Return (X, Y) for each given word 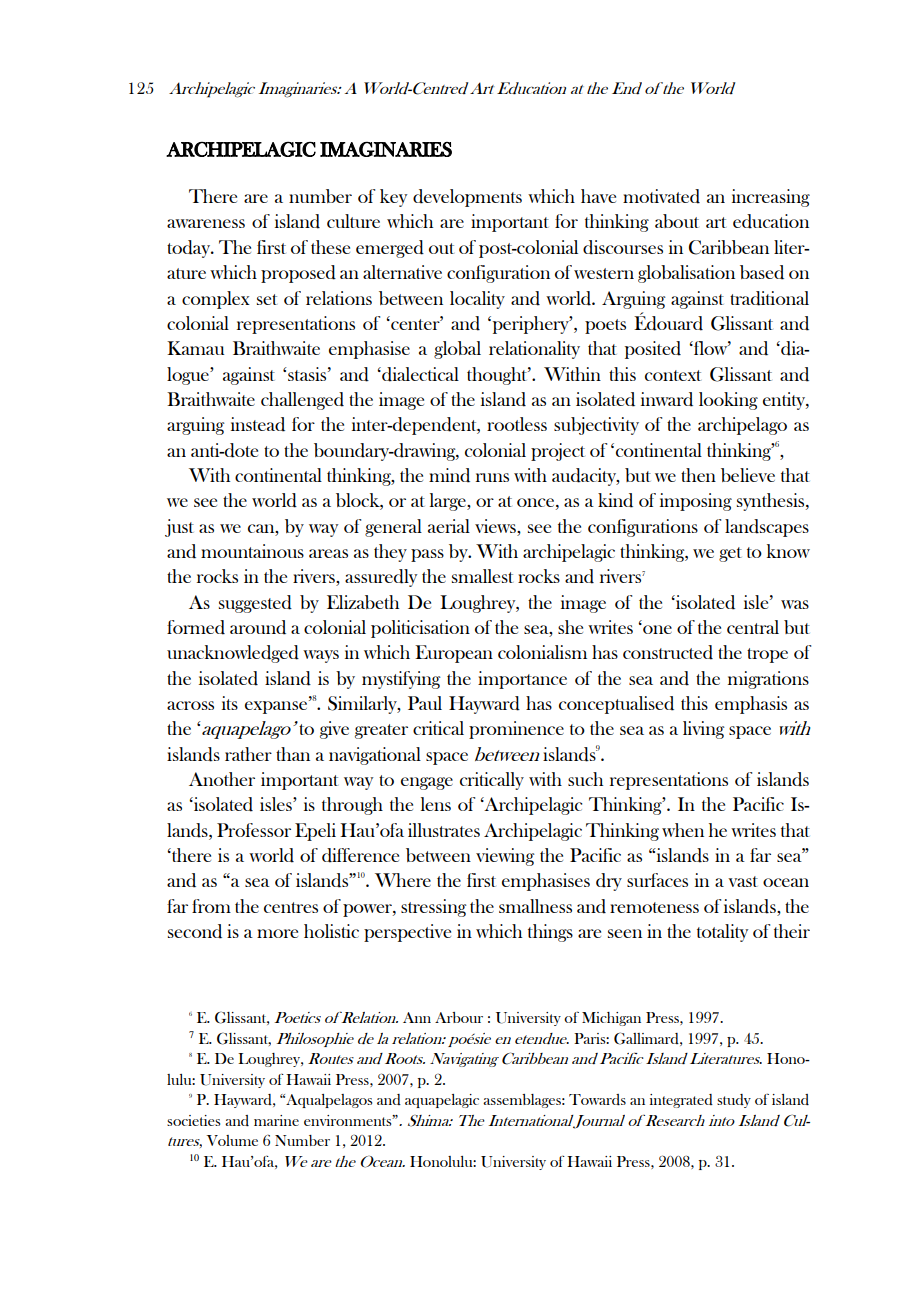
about (677, 221)
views (496, 526)
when (683, 830)
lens (436, 804)
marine (276, 1120)
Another (222, 779)
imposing (696, 502)
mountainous (252, 551)
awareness (206, 223)
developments (467, 198)
